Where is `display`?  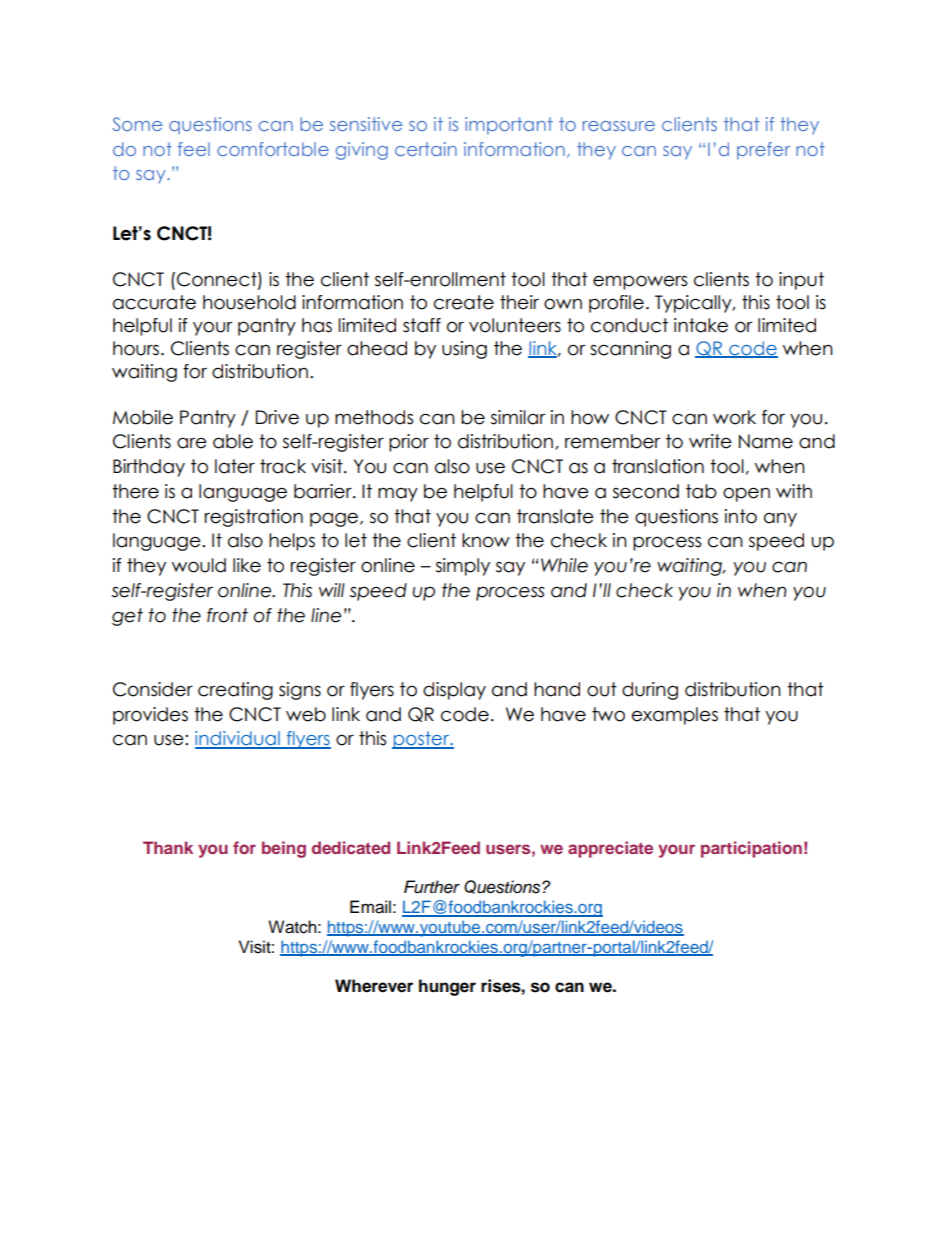 display is located at coordinates (454, 691).
